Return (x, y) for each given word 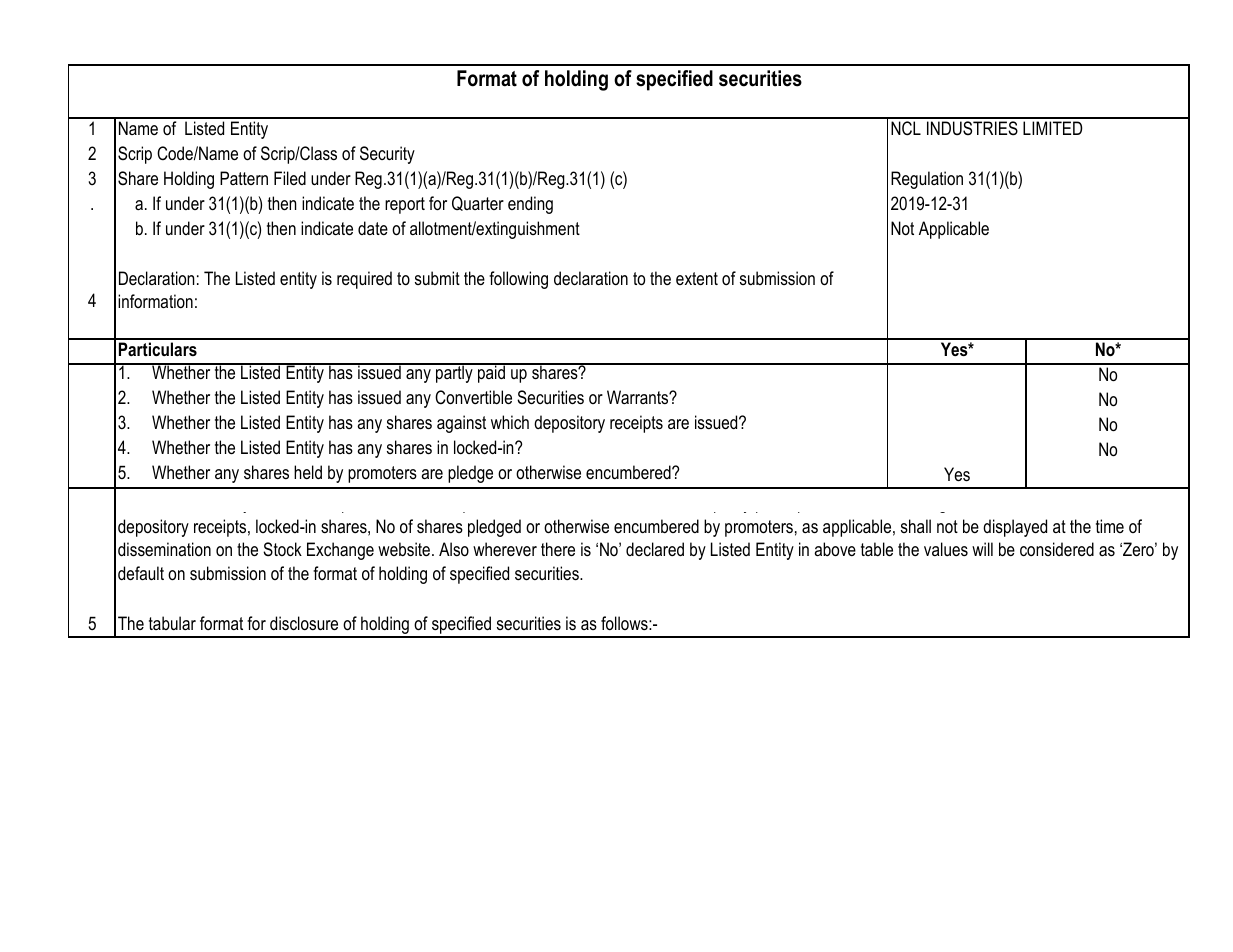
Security (387, 155)
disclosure (304, 623)
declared (655, 549)
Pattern (244, 178)
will (982, 549)
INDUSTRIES (972, 128)
